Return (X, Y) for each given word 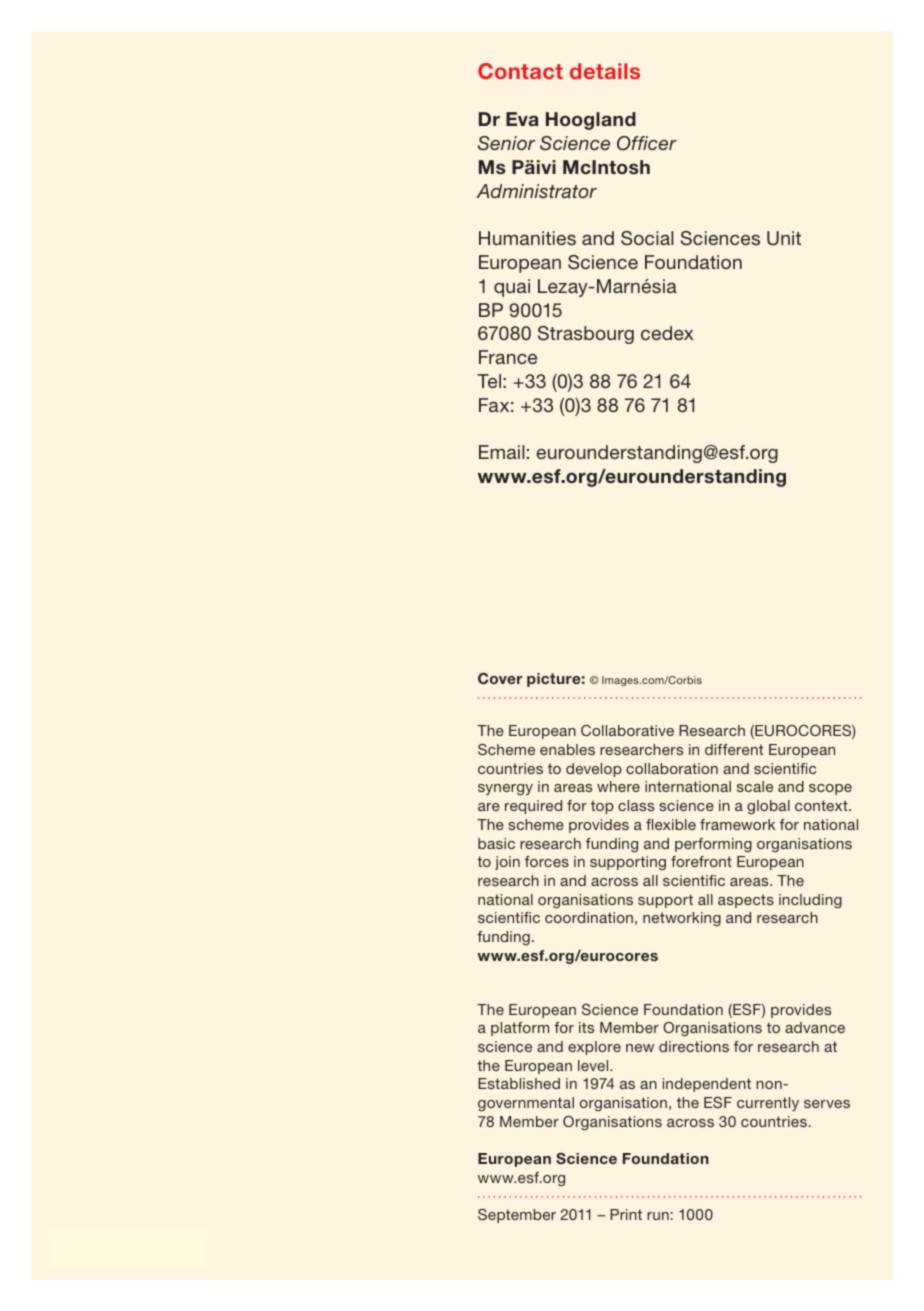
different (734, 749)
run (658, 1216)
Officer (647, 143)
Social (647, 238)
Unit (784, 238)
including (810, 901)
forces (547, 861)
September (517, 1216)
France (508, 357)
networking (682, 919)
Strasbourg (586, 335)
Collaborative (627, 730)
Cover (500, 678)
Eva (522, 119)
